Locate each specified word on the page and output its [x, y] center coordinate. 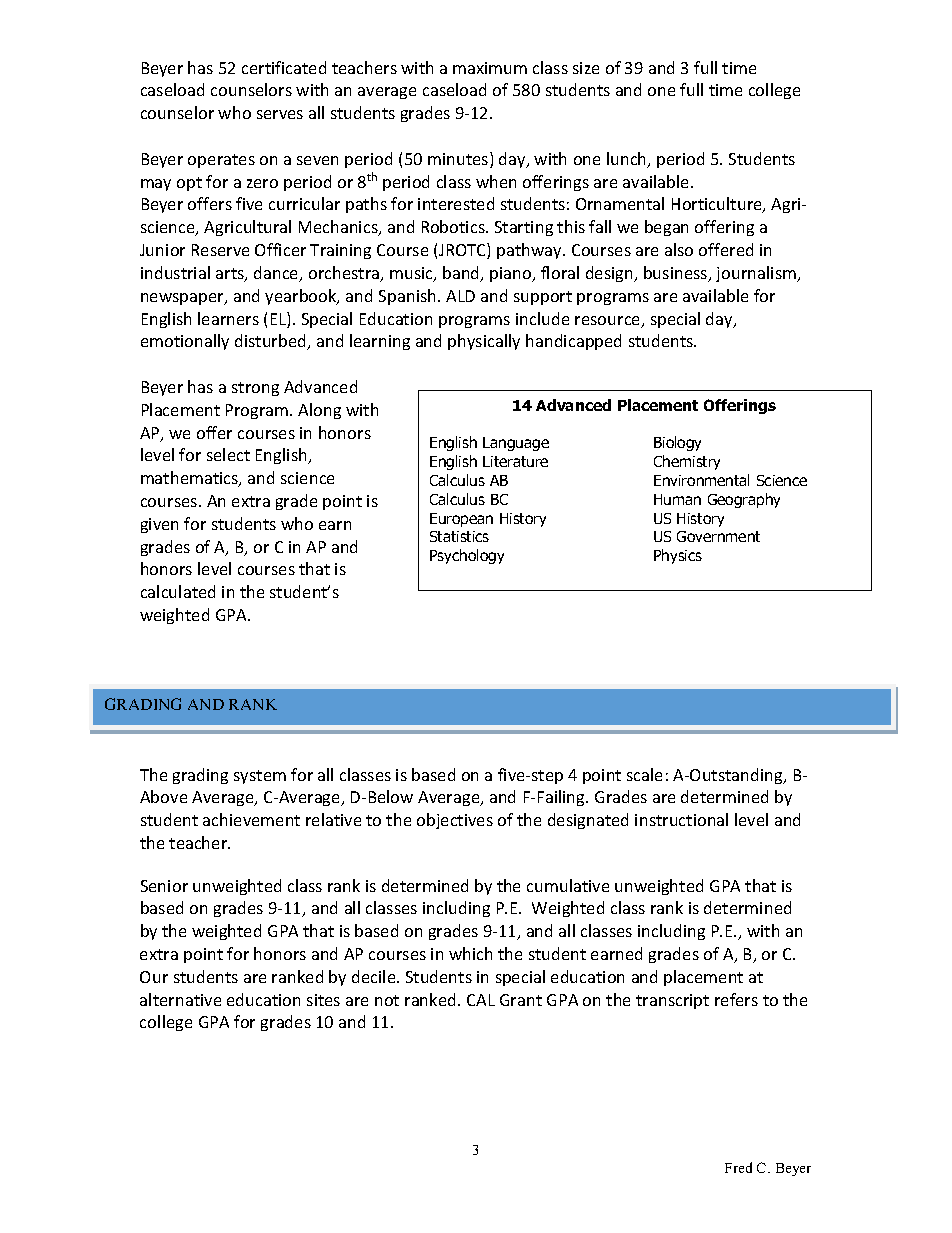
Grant [521, 1000]
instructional [681, 819]
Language [516, 444]
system [260, 777]
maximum [490, 68]
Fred [738, 1167]
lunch [628, 160]
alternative [180, 999]
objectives [455, 821]
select [228, 454]
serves [280, 114]
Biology [677, 443]
